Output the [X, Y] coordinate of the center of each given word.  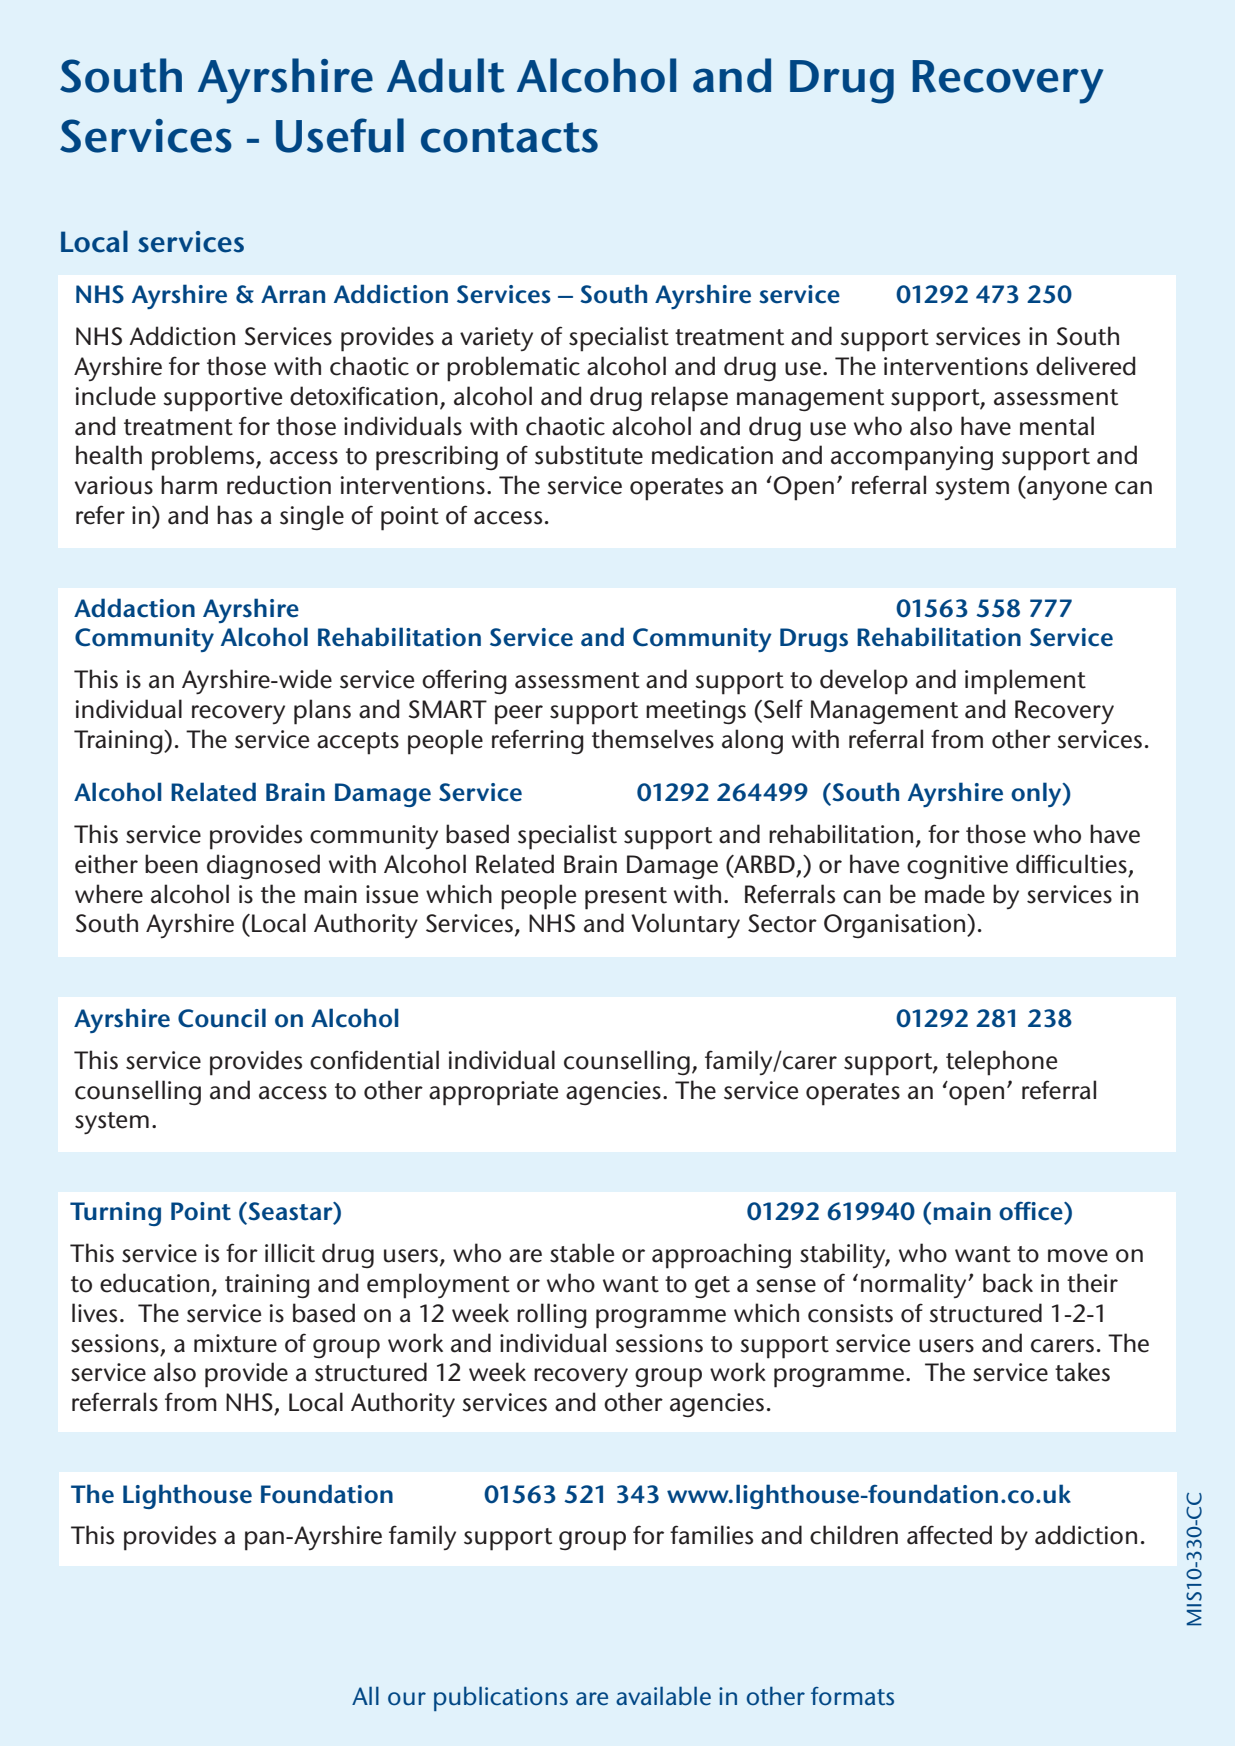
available [663, 1696]
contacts [509, 137]
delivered [1085, 366]
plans [322, 712]
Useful [340, 135]
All [365, 1695]
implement [1025, 682]
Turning [115, 1214]
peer [519, 715]
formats [852, 1696]
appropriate [493, 1093]
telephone [1001, 1063]
